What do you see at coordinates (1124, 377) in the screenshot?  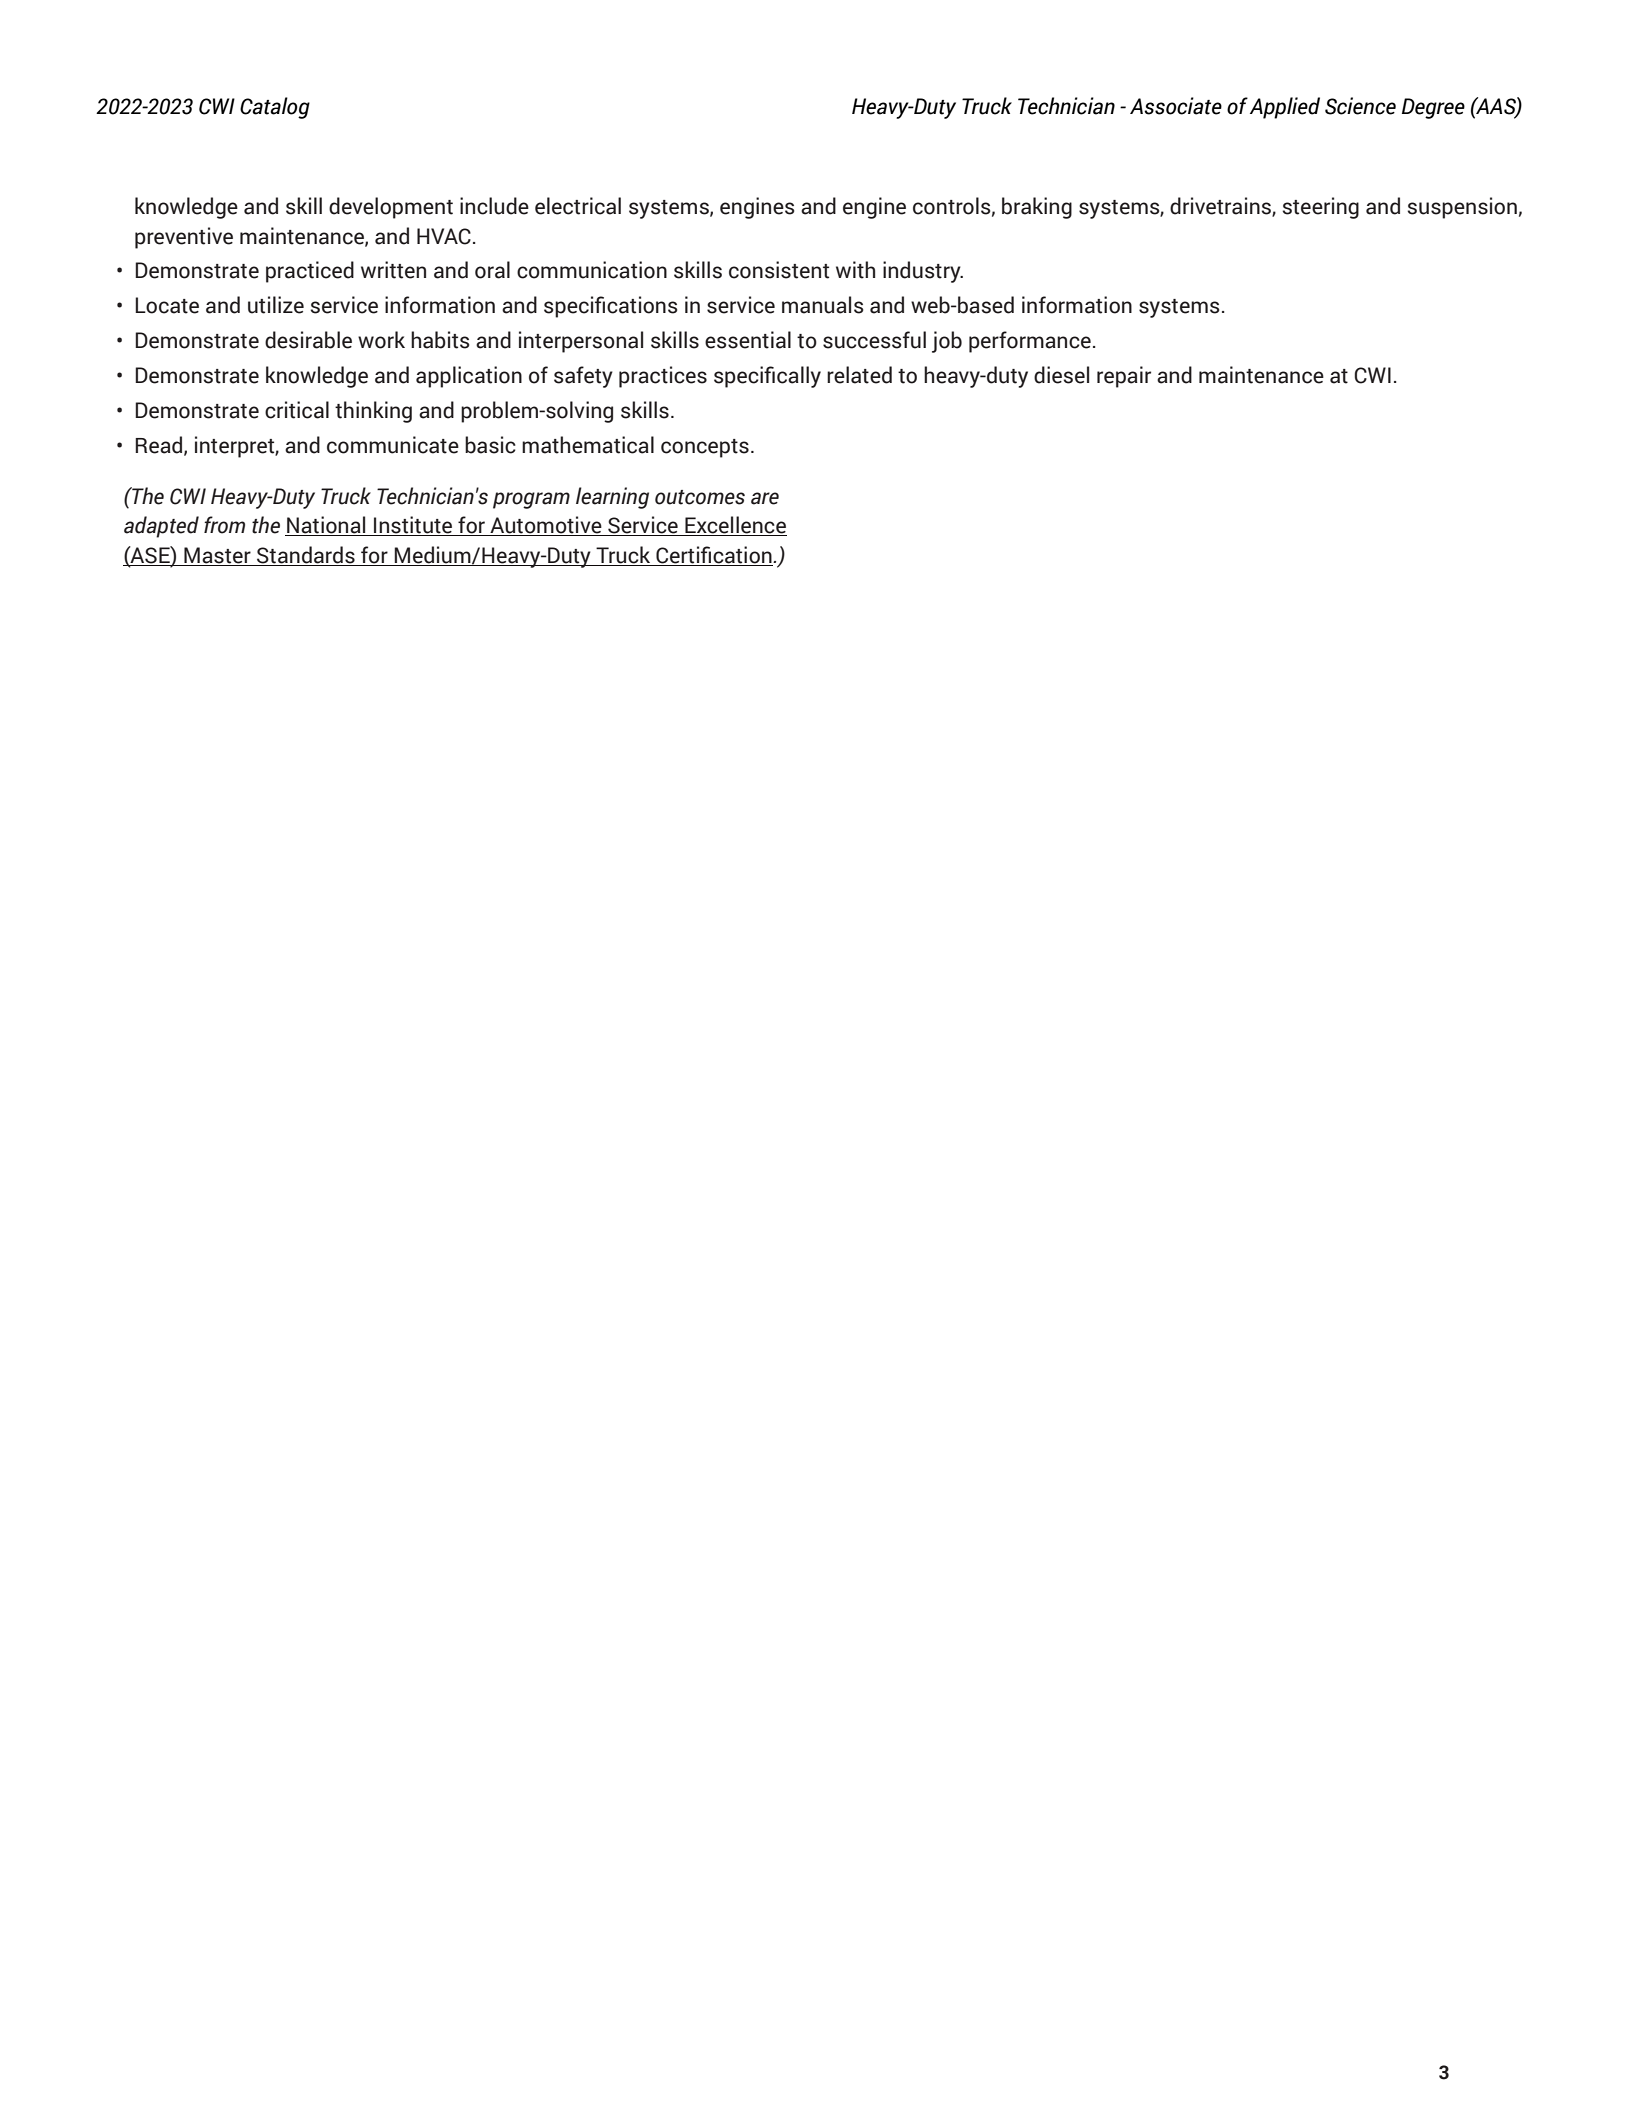 I see `repair` at bounding box center [1124, 377].
